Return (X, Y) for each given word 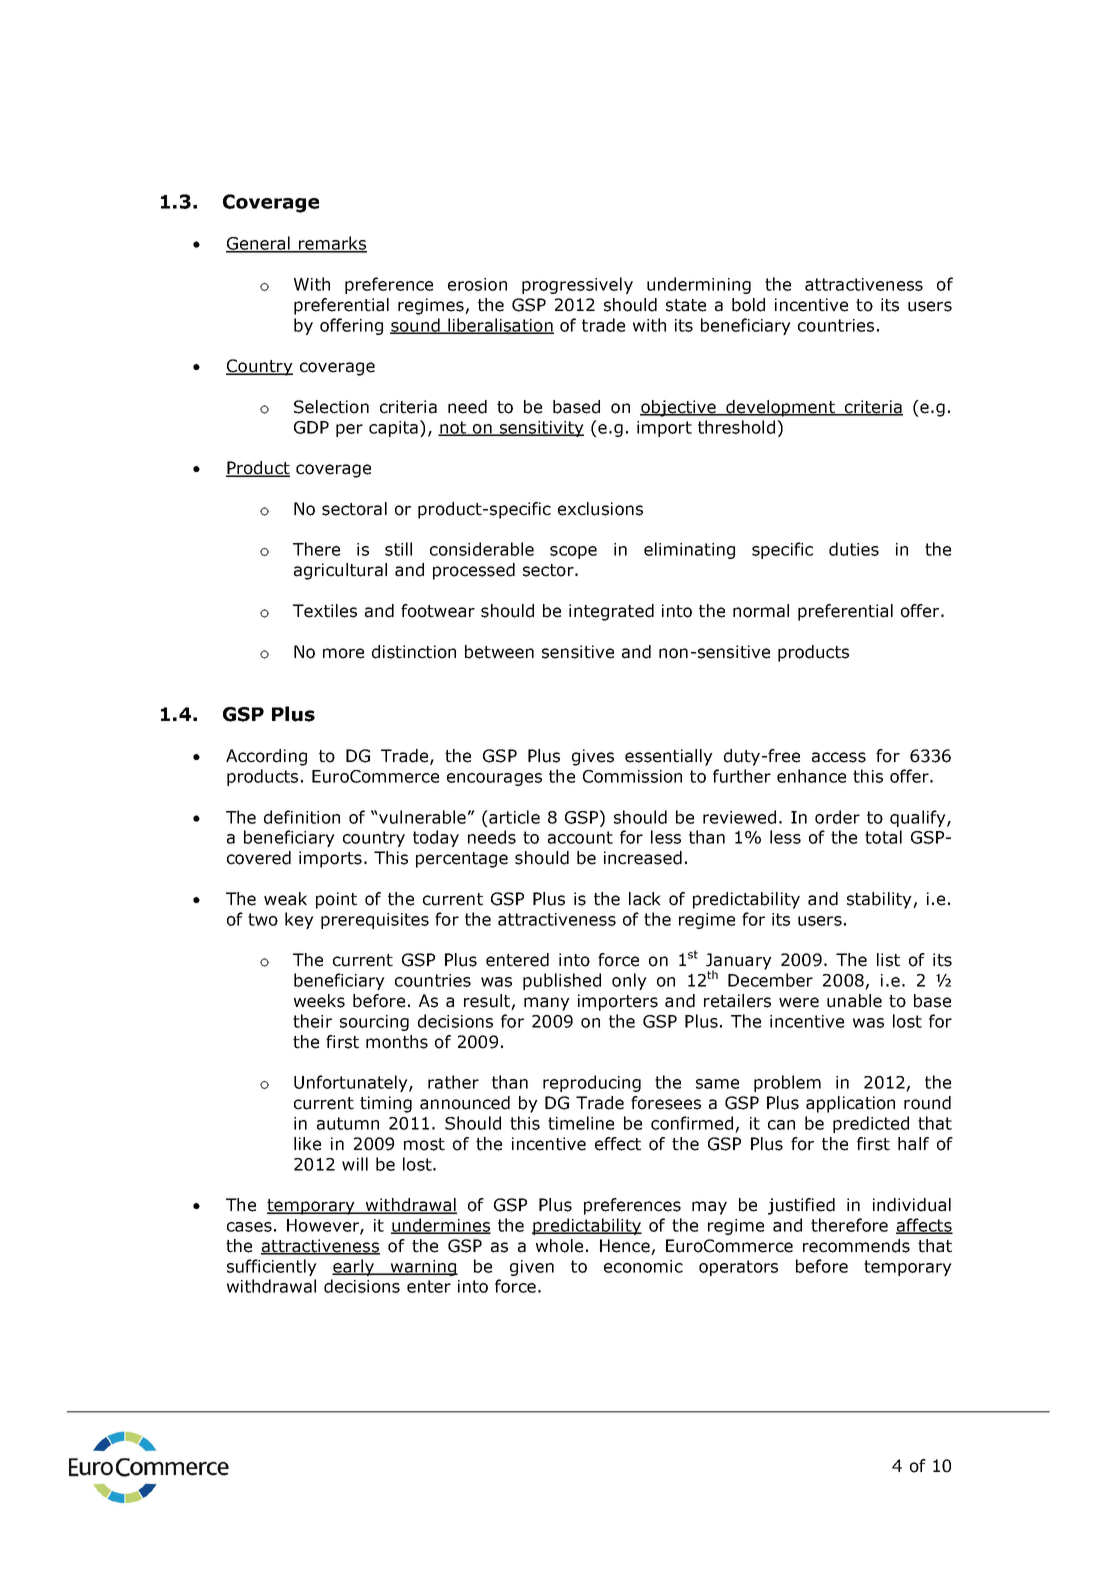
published (562, 981)
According (266, 757)
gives (593, 757)
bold (748, 305)
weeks (319, 1001)
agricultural (340, 571)
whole (559, 1246)
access (839, 757)
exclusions (600, 509)
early (354, 1267)
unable (854, 1001)
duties (854, 549)
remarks (331, 244)
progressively (577, 285)
